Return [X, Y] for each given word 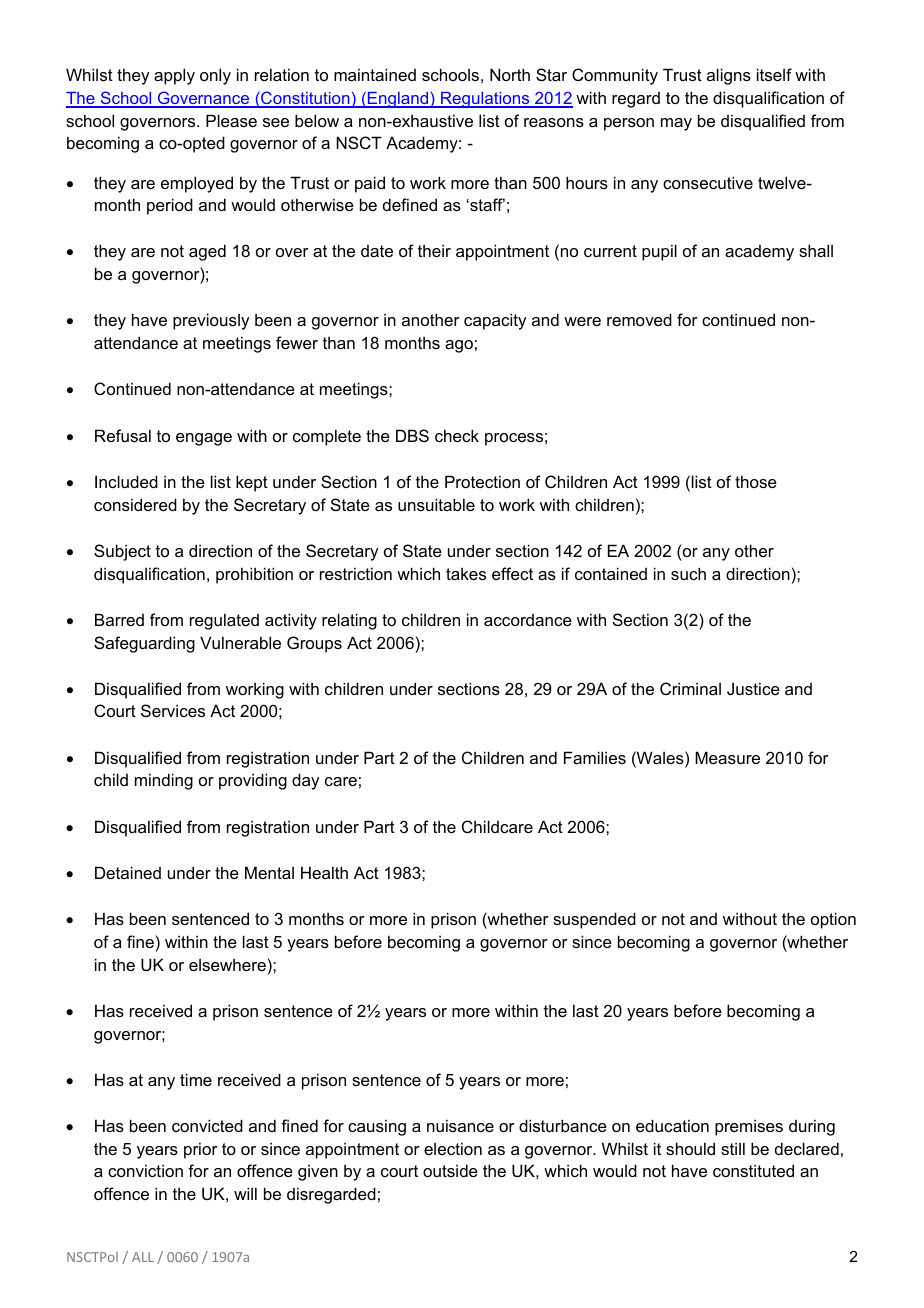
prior [201, 1150]
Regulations [485, 100]
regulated [224, 621]
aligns [729, 76]
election [453, 1148]
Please [231, 120]
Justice [753, 688]
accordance [528, 620]
